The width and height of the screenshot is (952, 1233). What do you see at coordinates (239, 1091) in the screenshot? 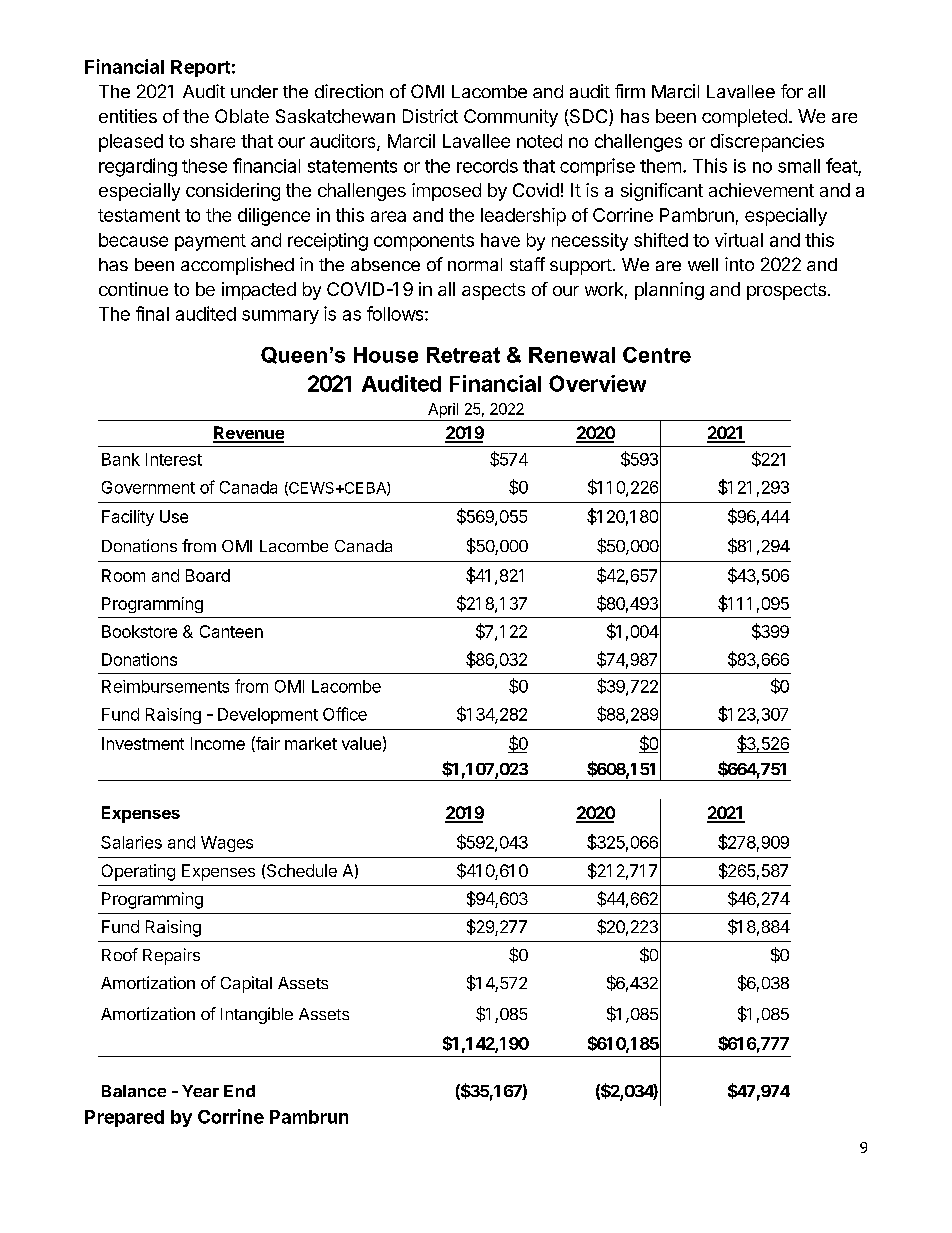
I see `End` at bounding box center [239, 1091].
